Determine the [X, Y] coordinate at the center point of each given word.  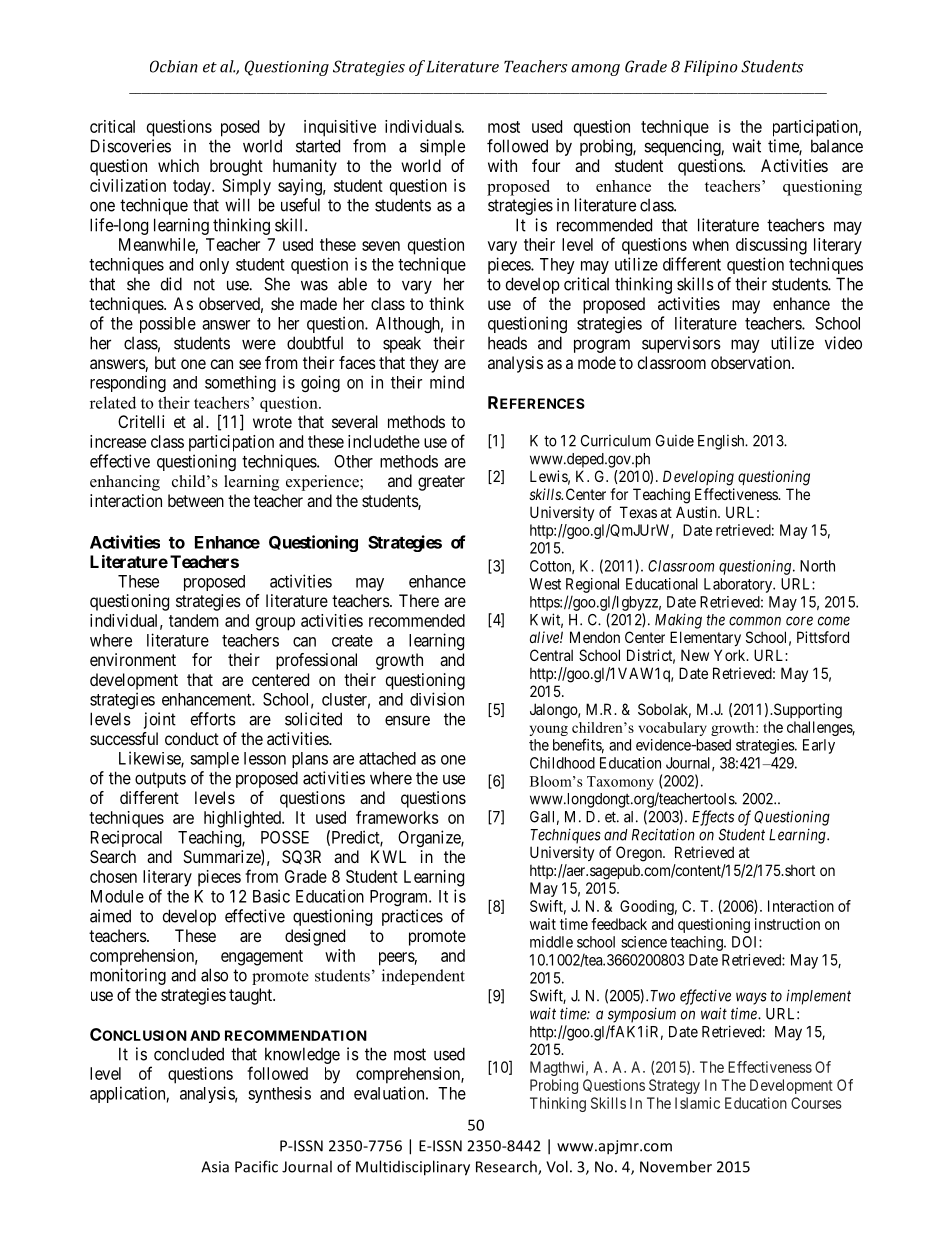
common [755, 621]
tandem [193, 620]
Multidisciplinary [413, 1168]
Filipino [711, 68]
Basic [271, 896]
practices [412, 917]
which [178, 165]
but [165, 362]
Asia [215, 1167]
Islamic [697, 1103]
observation [752, 362]
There [419, 600]
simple [442, 147]
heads [507, 343]
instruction [787, 924]
